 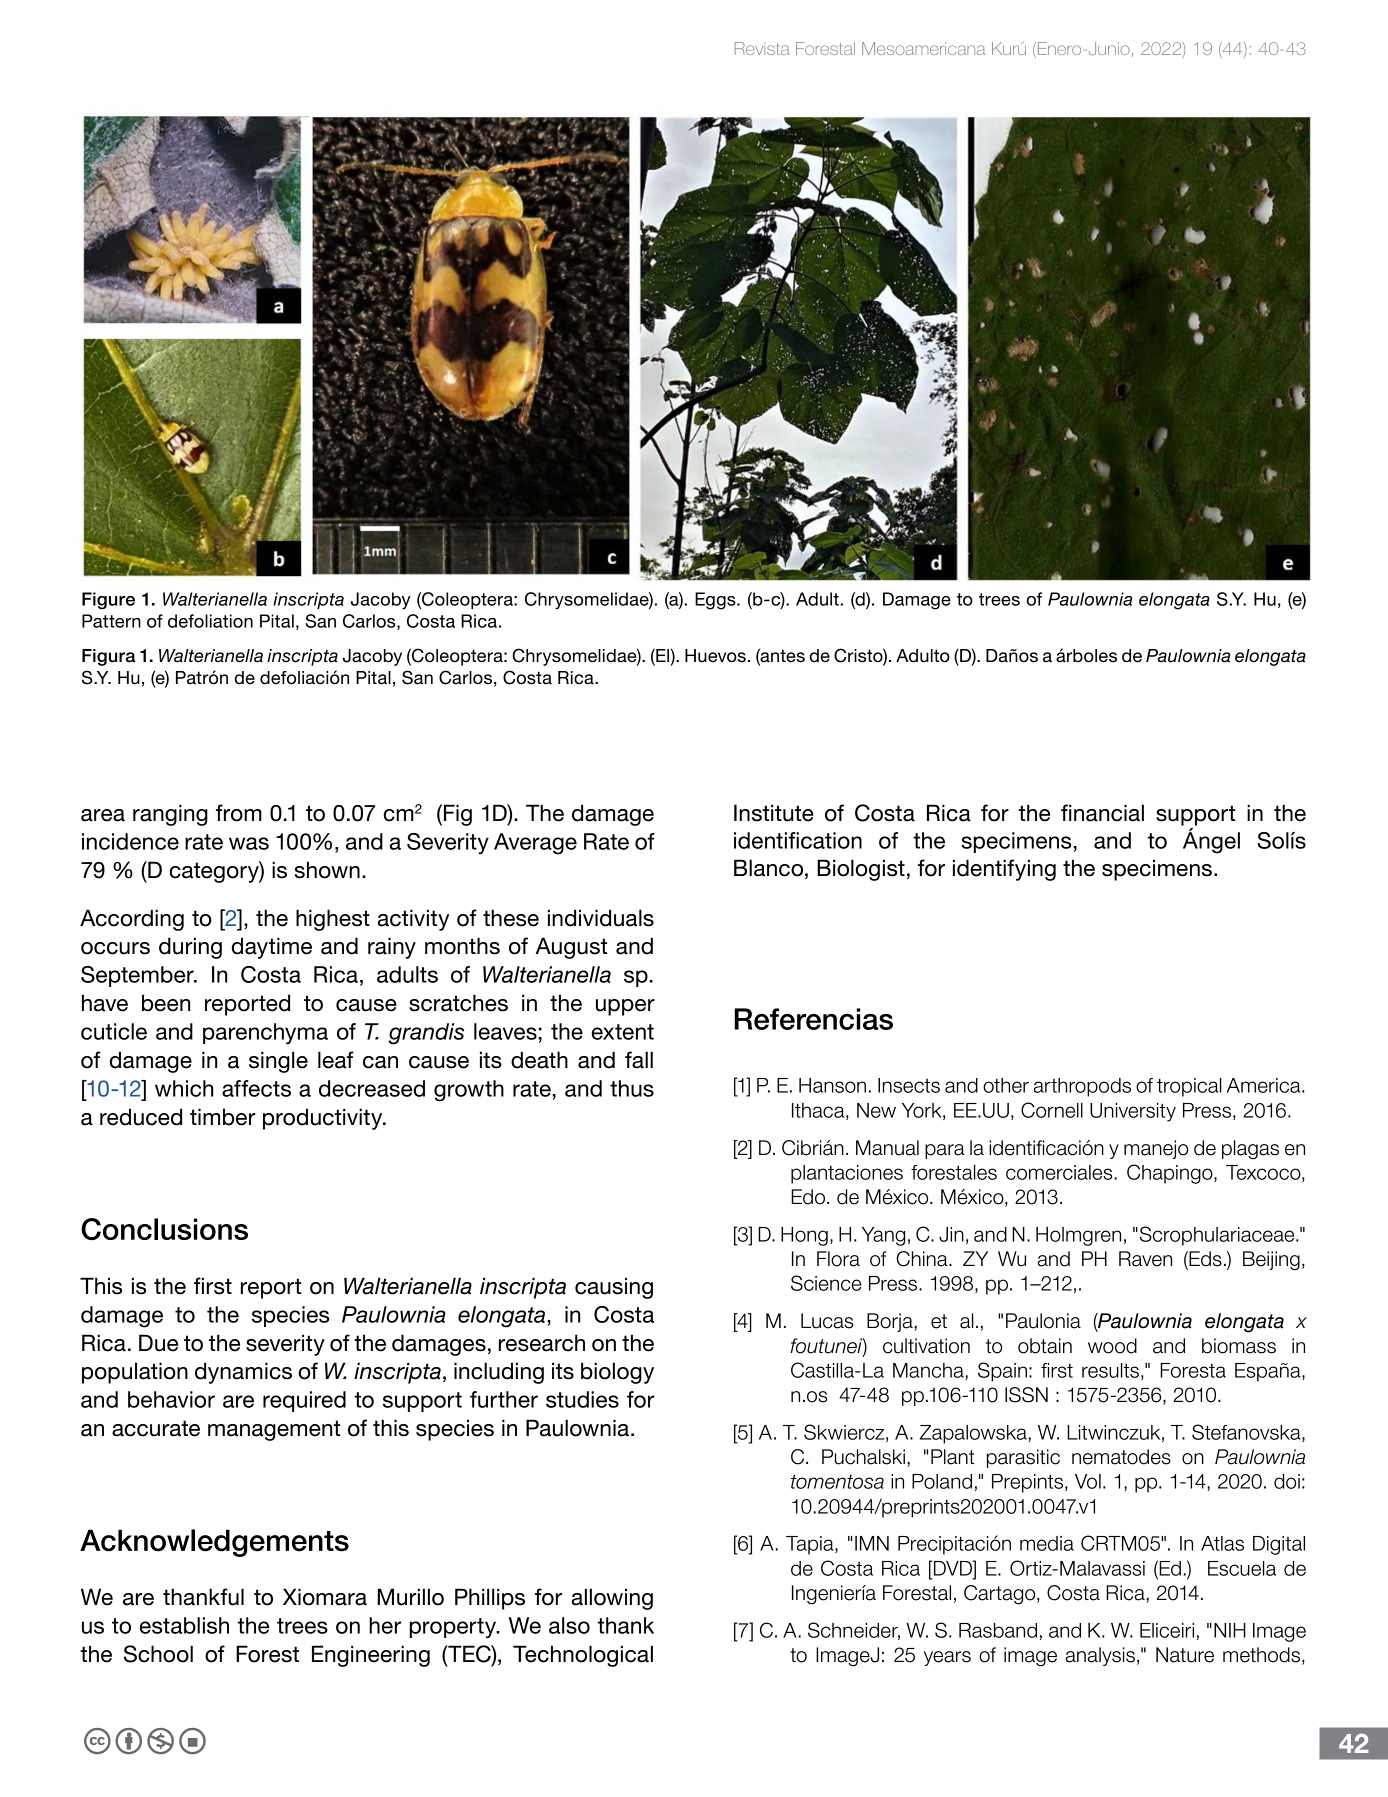 What do you see at coordinates (762, 48) in the image?
I see `Revista` at bounding box center [762, 48].
